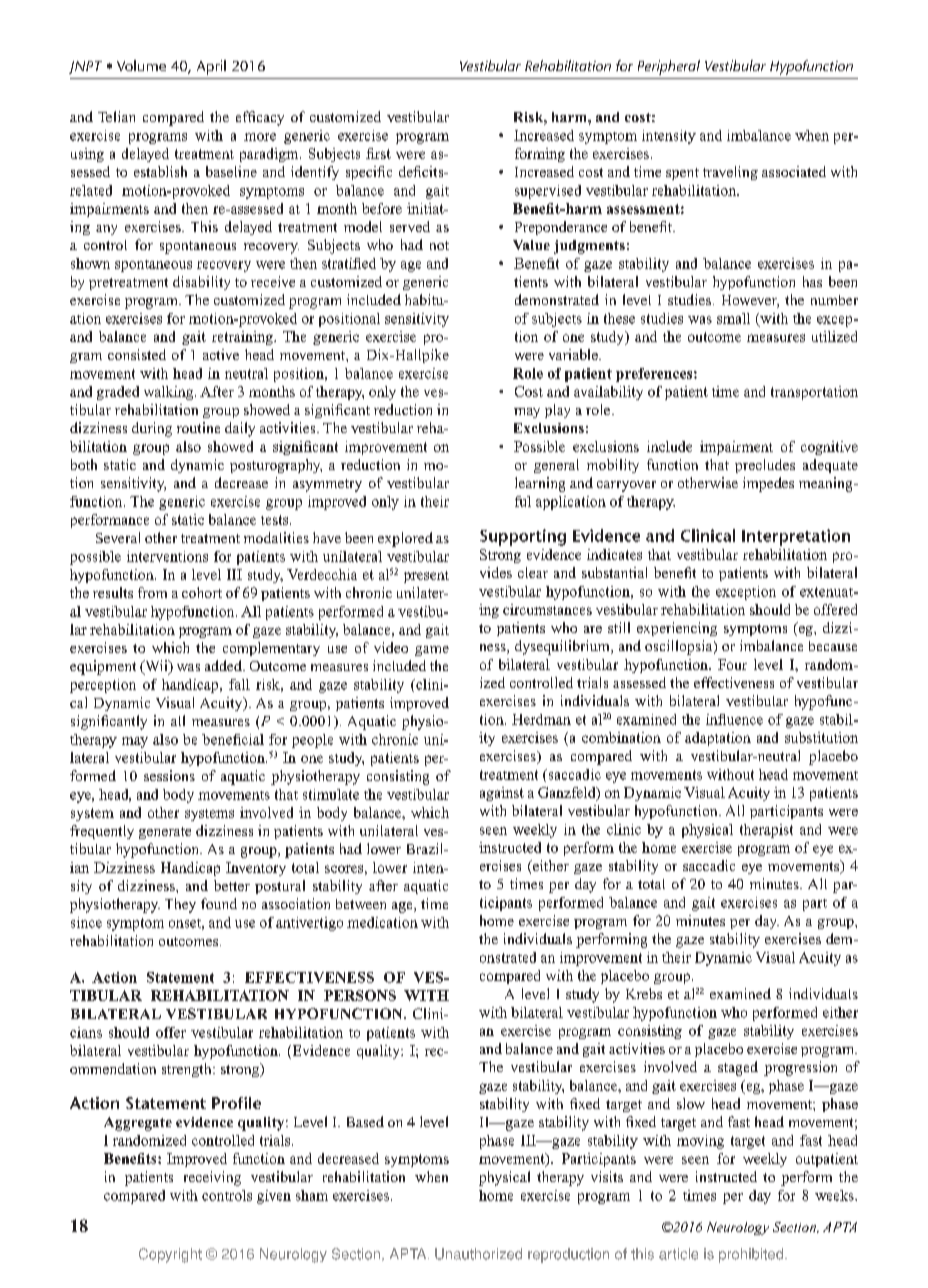 The width and height of the document is (928, 1288). Describe the element at coordinates (669, 67) in the document. I see `Peripheral` at that location.
